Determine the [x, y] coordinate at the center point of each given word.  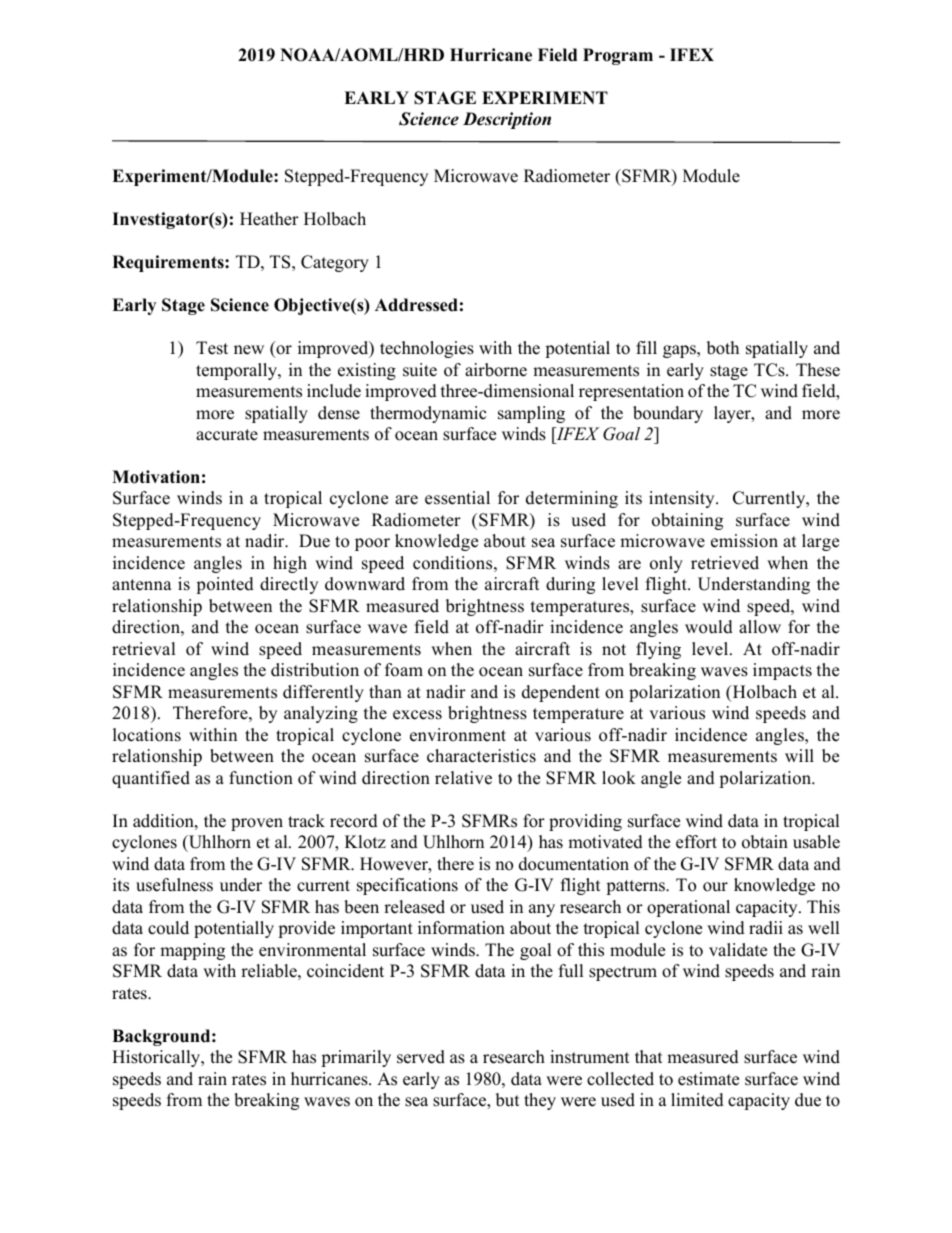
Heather [269, 219]
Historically [157, 1058]
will [799, 755]
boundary [668, 414]
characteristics [481, 756]
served [421, 1057]
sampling [531, 414]
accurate [227, 435]
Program [618, 56]
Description [507, 120]
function [261, 778]
